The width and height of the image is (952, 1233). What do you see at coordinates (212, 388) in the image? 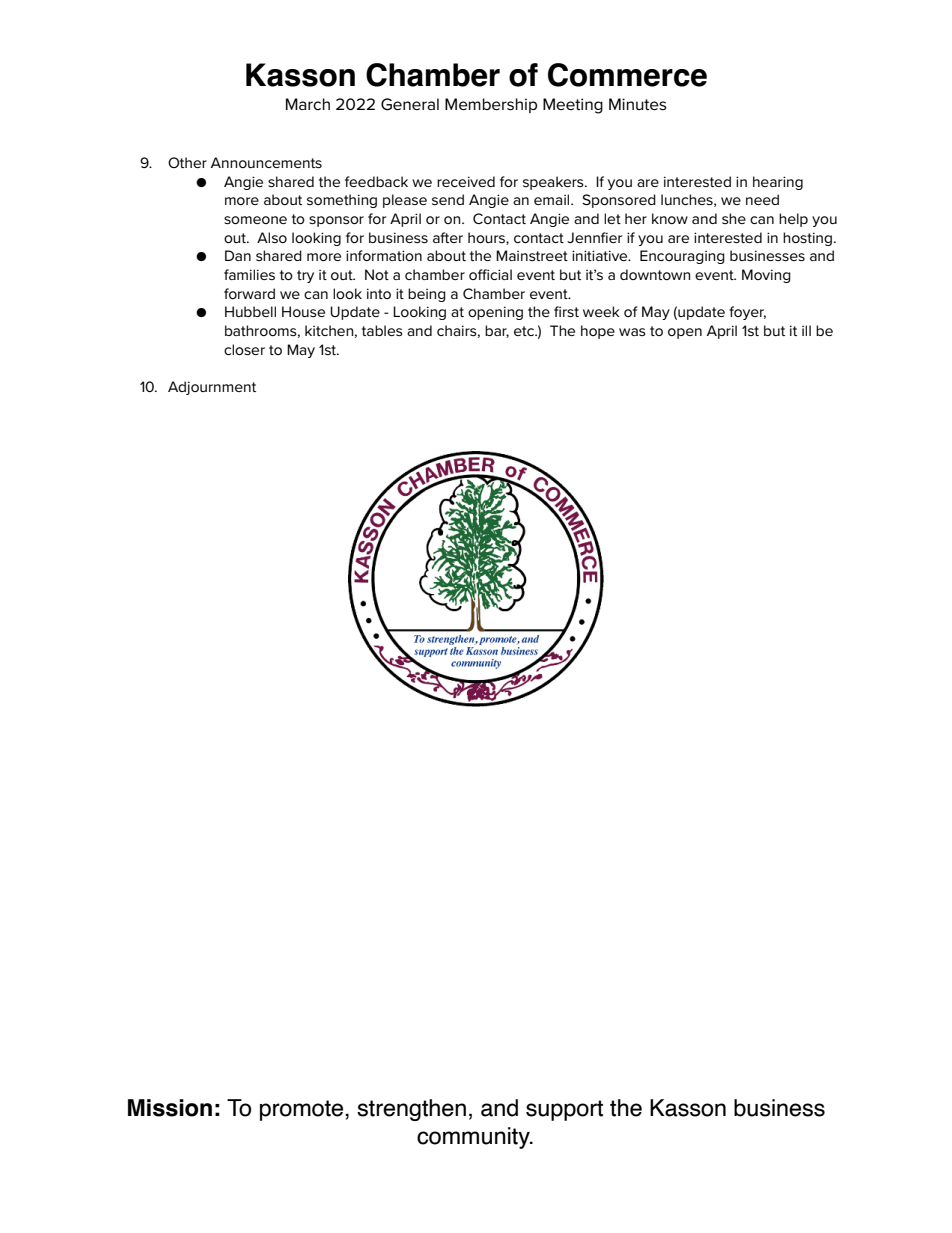
I see `Adjournment` at bounding box center [212, 388].
